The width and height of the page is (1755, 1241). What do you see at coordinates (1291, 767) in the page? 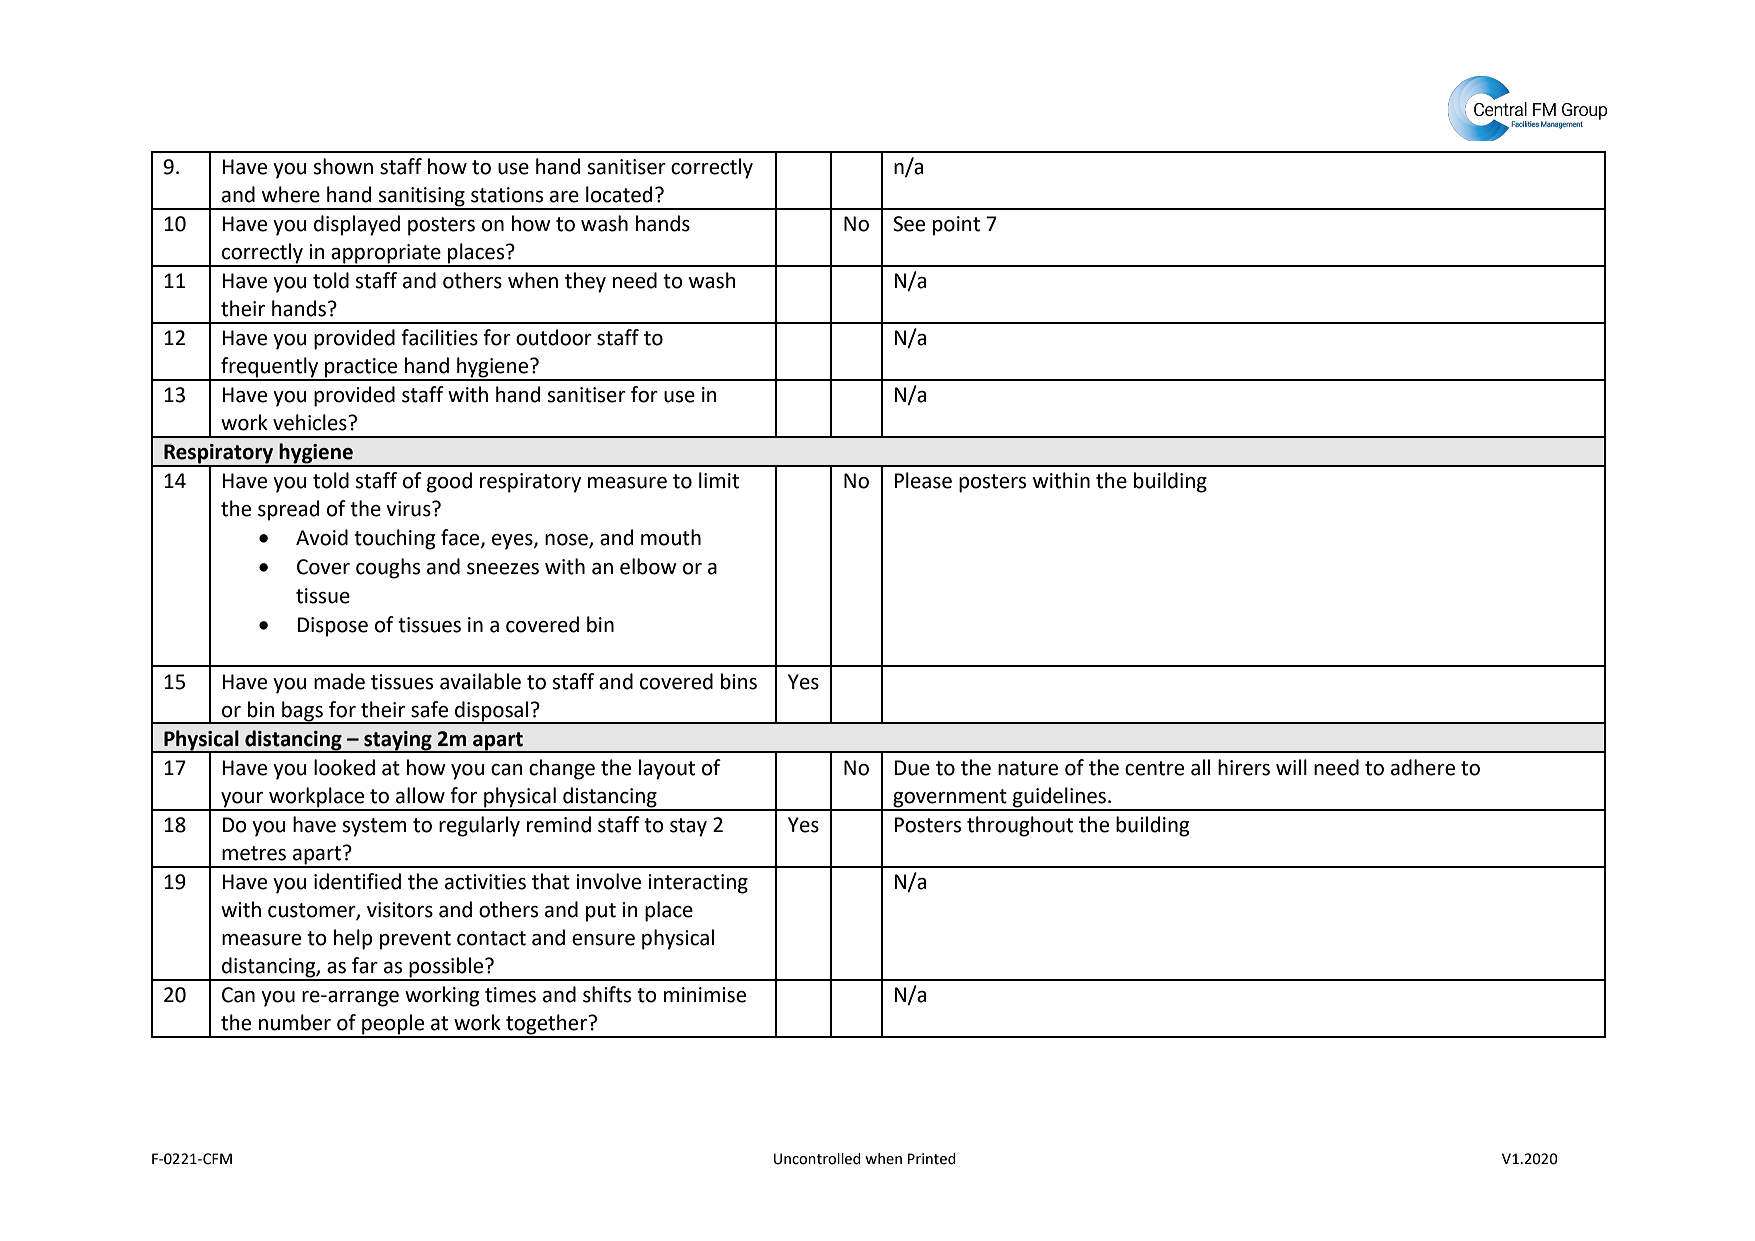
I see `will` at bounding box center [1291, 767].
